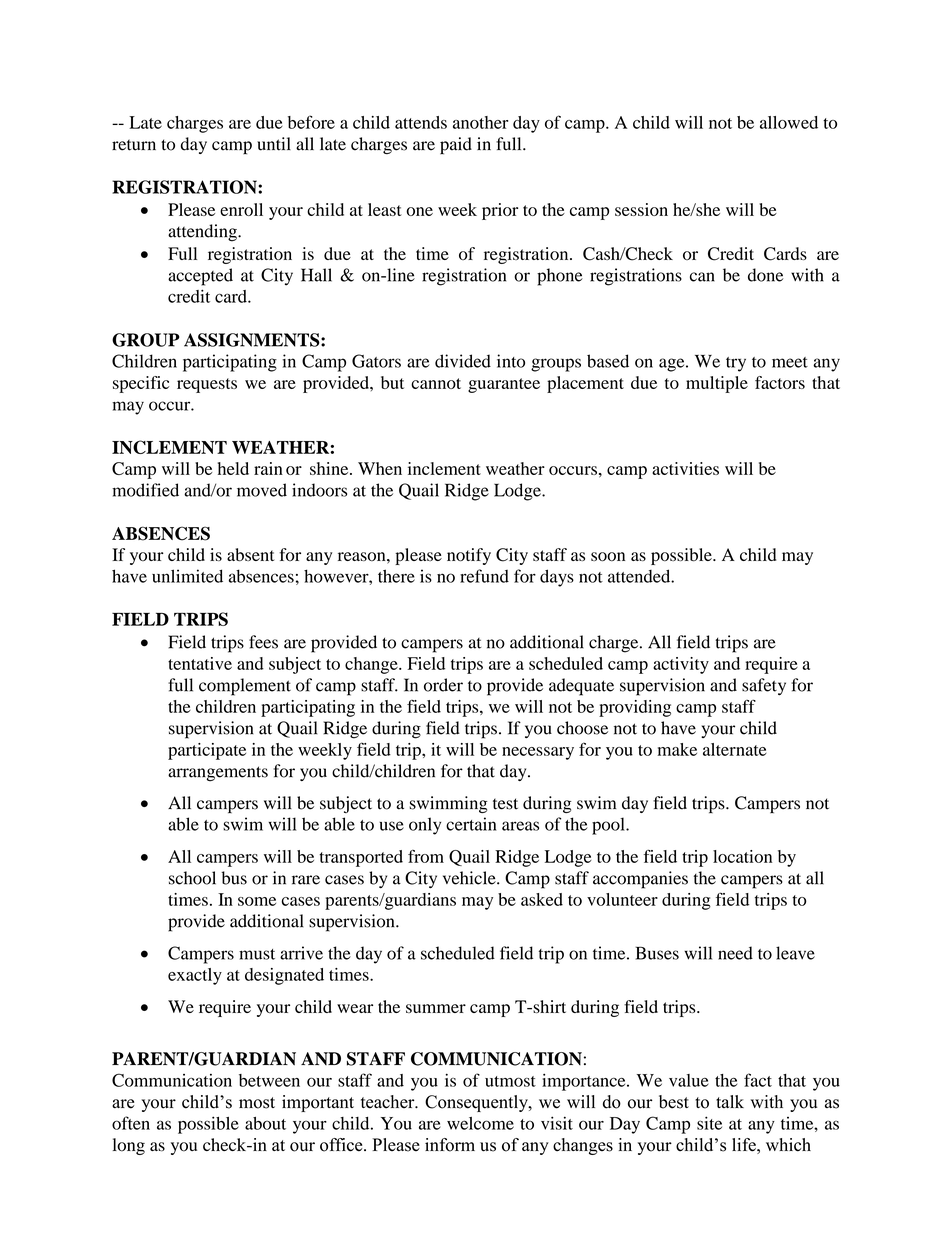  Describe the element at coordinates (470, 878) in the page. I see `vehicle` at that location.
